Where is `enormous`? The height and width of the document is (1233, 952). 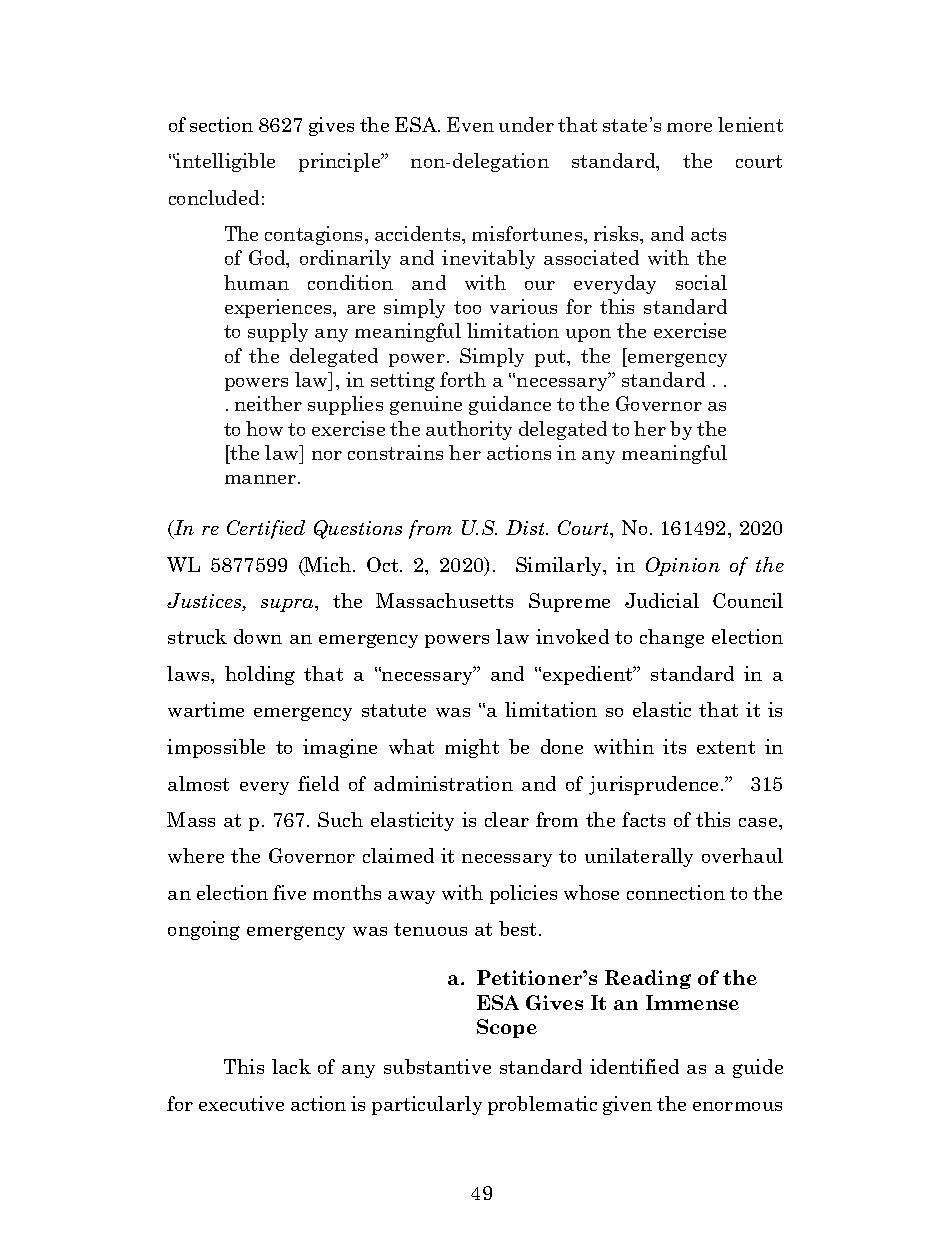
enormous is located at coordinates (737, 1106).
